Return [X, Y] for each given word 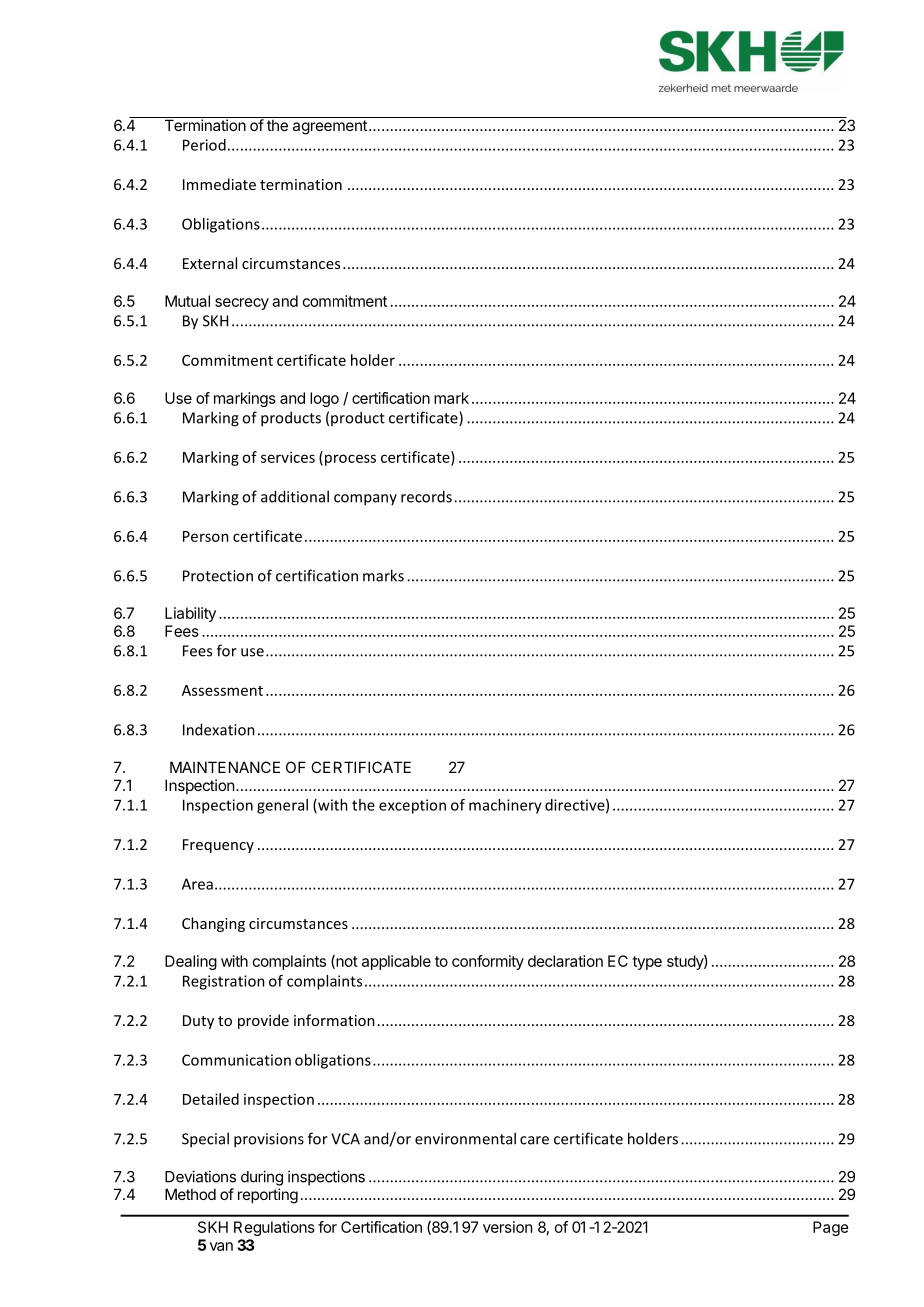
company [365, 500]
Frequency [218, 846]
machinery [505, 806]
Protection [218, 576]
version [507, 1227]
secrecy [242, 304]
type [647, 963]
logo [324, 399]
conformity [488, 962]
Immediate [219, 184]
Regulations [274, 1228]
